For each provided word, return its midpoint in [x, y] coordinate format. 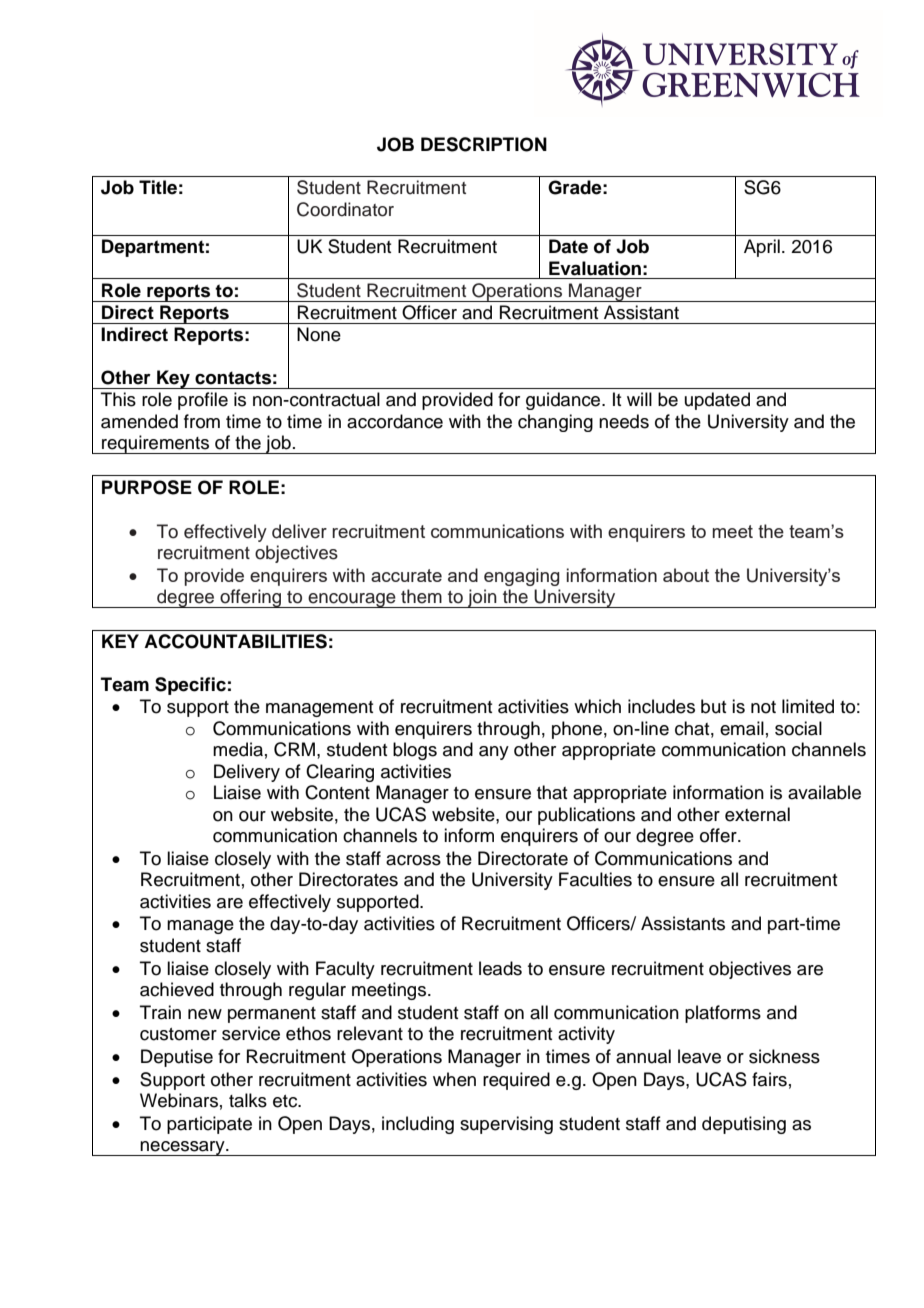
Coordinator [345, 209]
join [482, 598]
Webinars [179, 1100]
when [454, 1079]
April [762, 248]
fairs [769, 1079]
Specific [190, 686]
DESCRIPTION [484, 144]
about [686, 575]
